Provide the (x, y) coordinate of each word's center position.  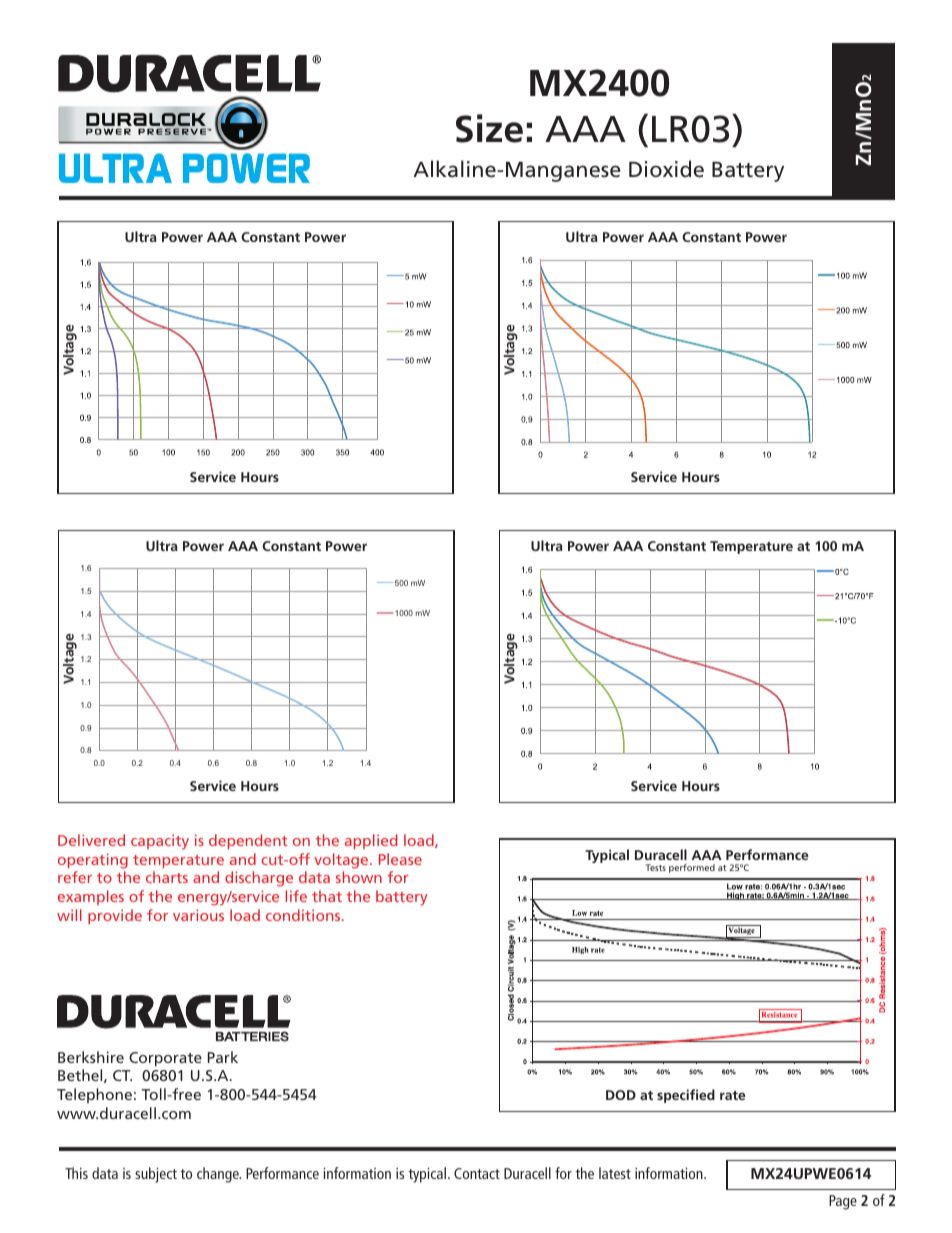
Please (400, 859)
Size (489, 128)
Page (843, 1202)
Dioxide (666, 169)
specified (686, 1096)
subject (156, 1175)
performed (692, 868)
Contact (477, 1173)
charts (167, 877)
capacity (160, 842)
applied (371, 841)
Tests (656, 867)
